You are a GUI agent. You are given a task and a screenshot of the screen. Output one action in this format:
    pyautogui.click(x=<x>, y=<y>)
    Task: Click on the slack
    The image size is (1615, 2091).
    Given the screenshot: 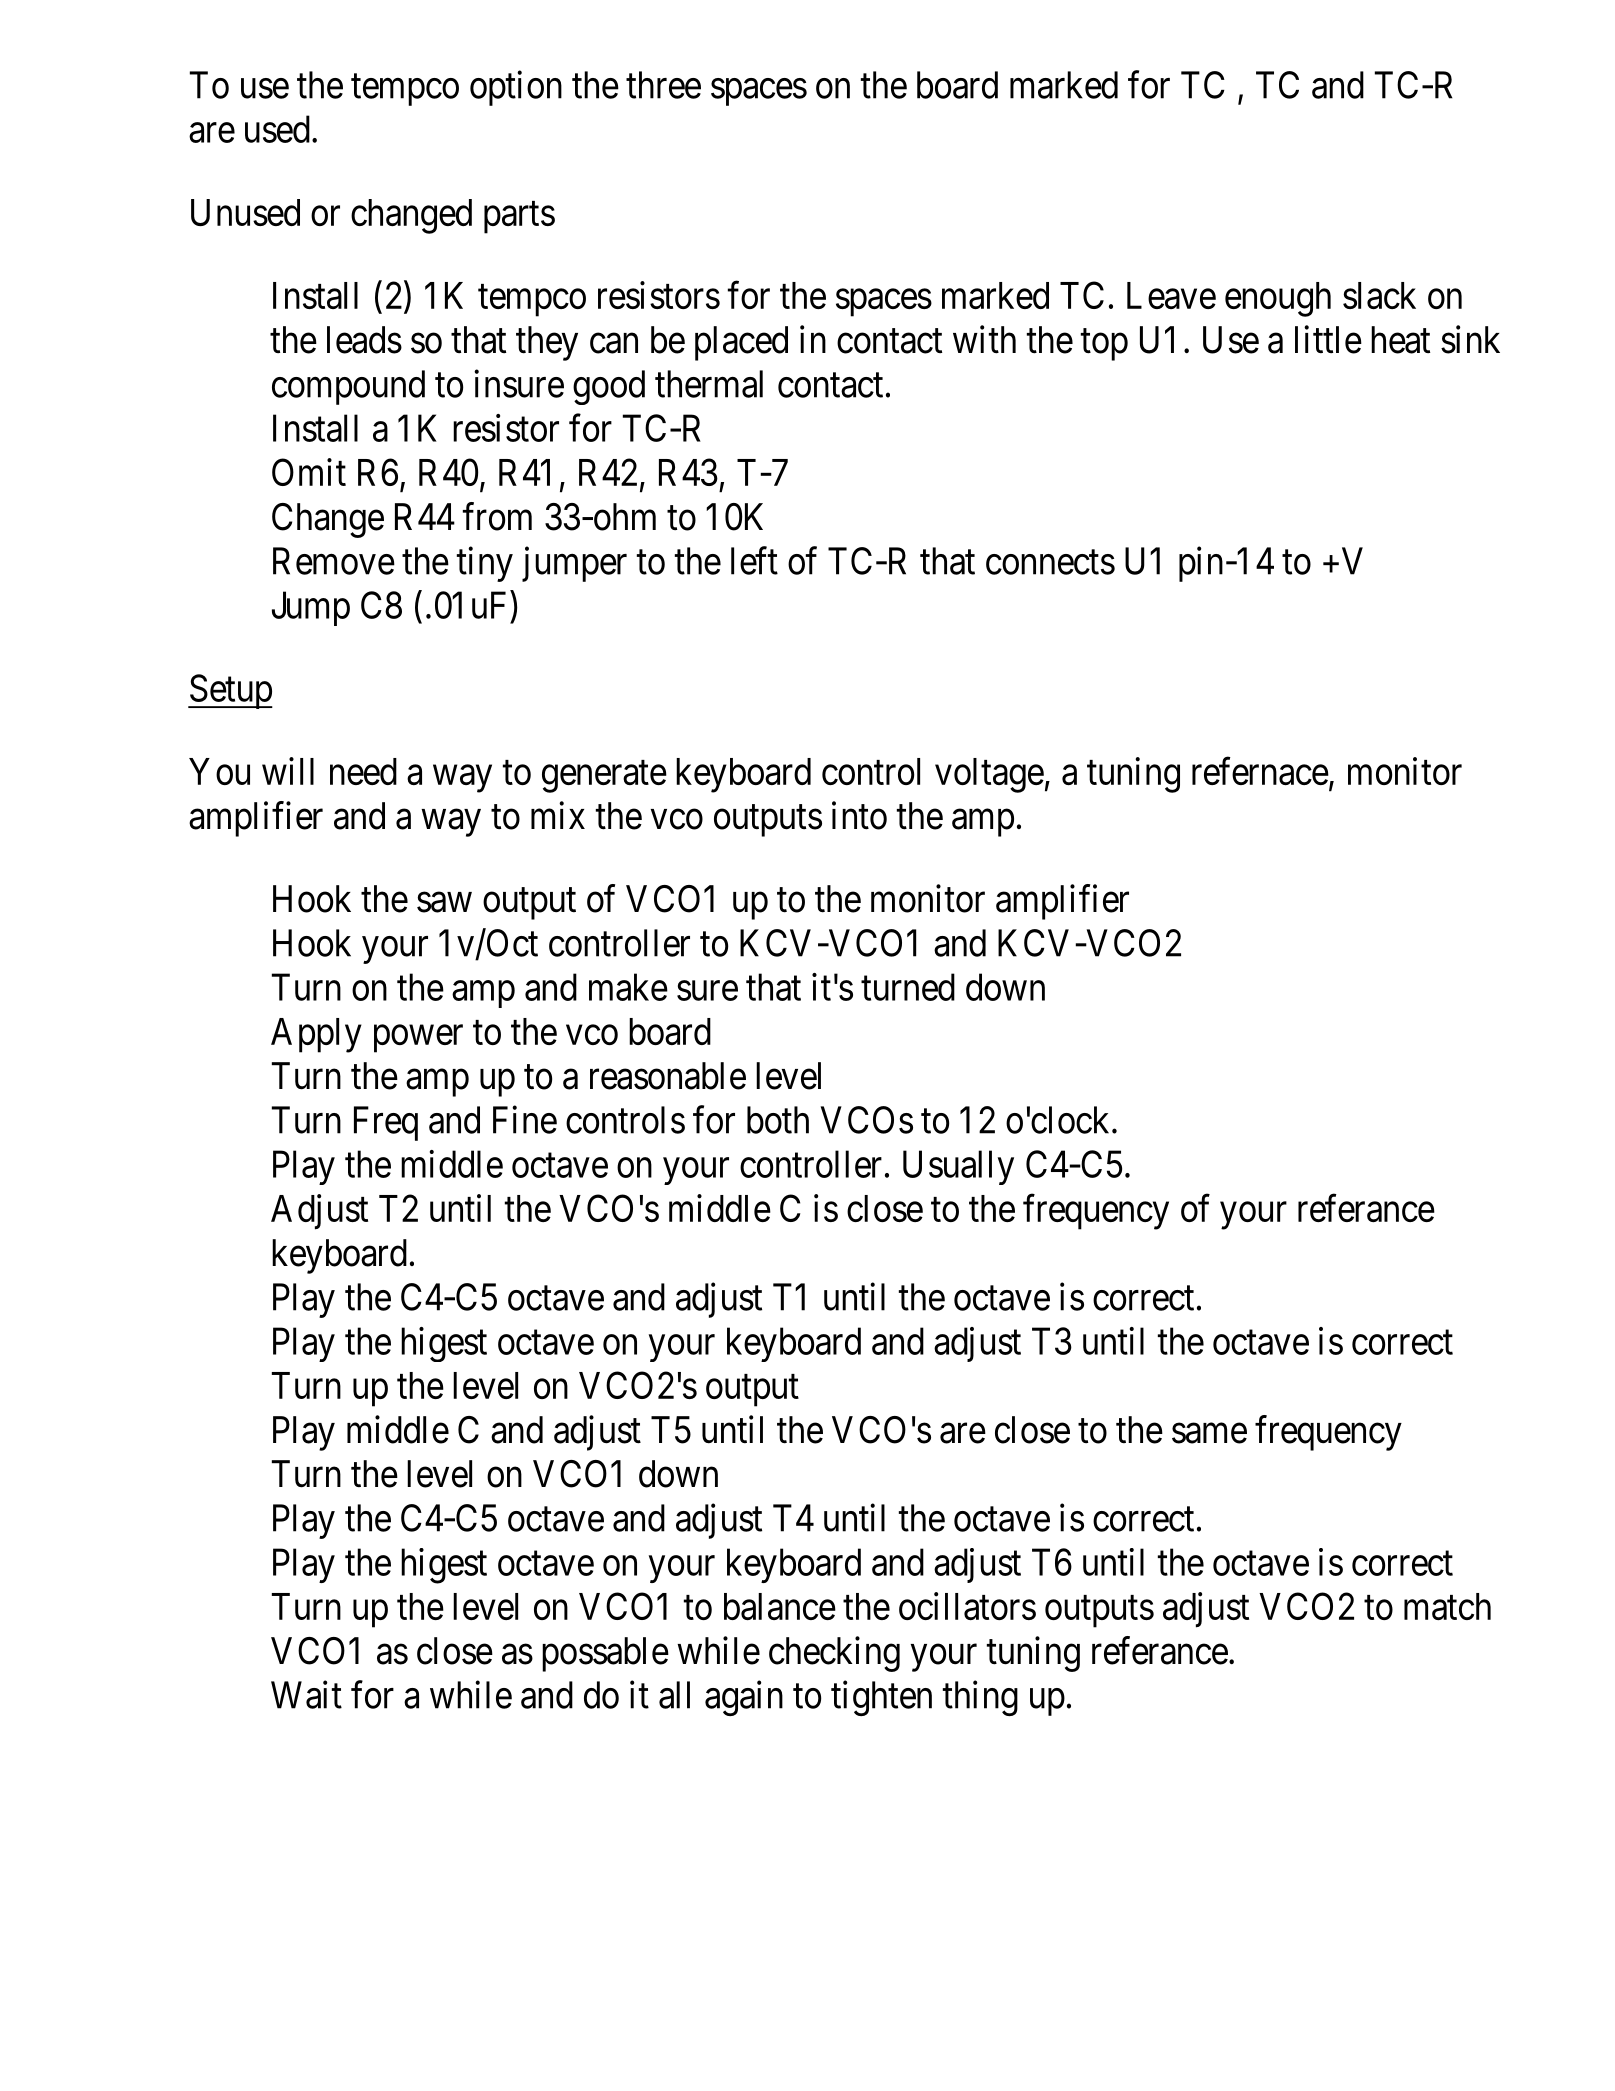 What is the action you would take?
    pyautogui.click(x=1379, y=295)
